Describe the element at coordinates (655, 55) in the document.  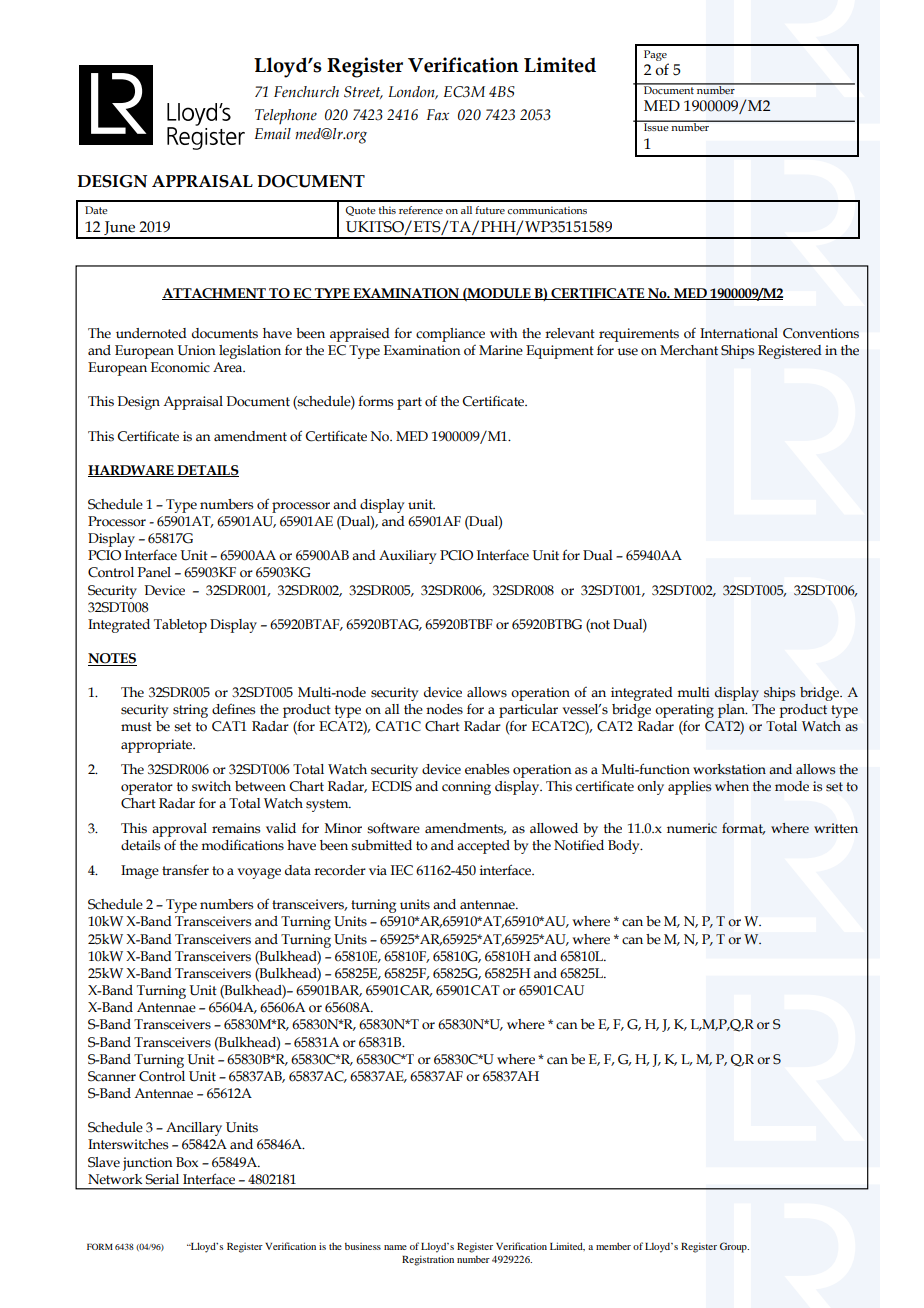
I see `Page` at that location.
